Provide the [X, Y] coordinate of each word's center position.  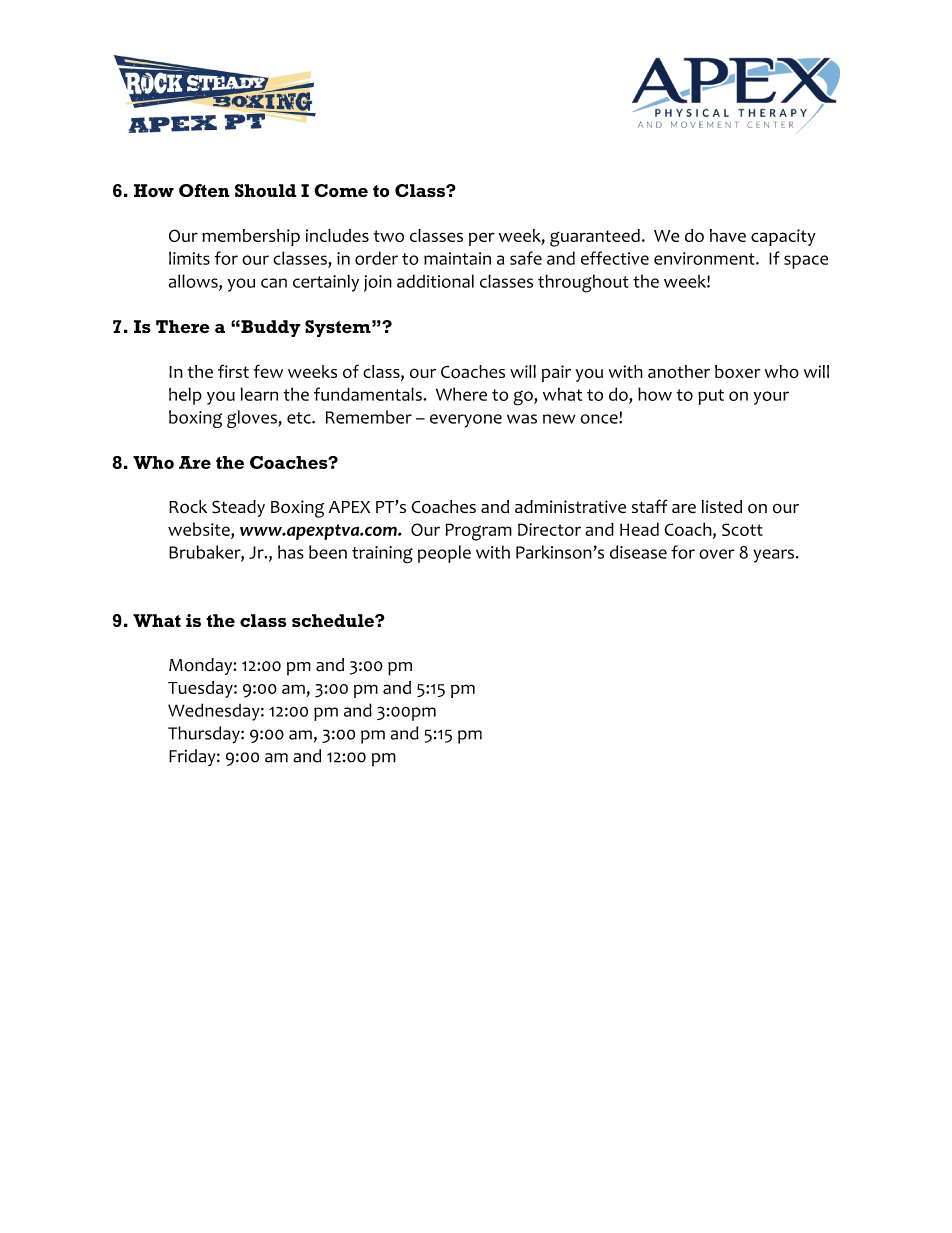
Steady [238, 508]
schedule [334, 620]
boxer [738, 372]
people [444, 554]
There [183, 326]
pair [556, 373]
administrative [570, 506]
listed [722, 507]
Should [266, 190]
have [728, 235]
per [482, 239]
